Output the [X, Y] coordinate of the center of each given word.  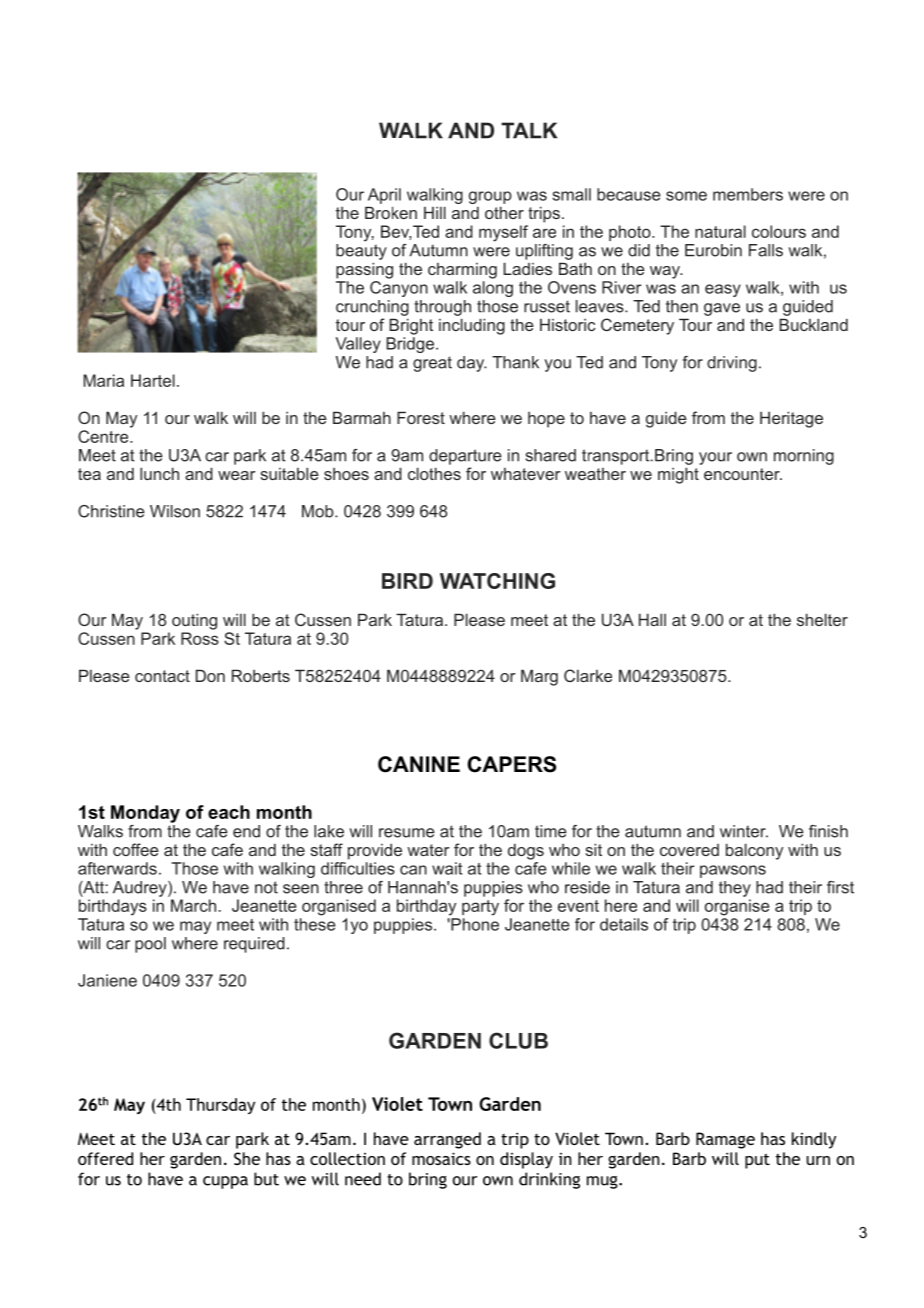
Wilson [175, 511]
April [384, 196]
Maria [103, 380]
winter [744, 831]
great [432, 364]
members [748, 194]
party [480, 908]
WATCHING [497, 581]
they [735, 889]
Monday [145, 814]
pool [150, 945]
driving [732, 364]
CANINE [419, 764]
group [490, 197]
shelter [822, 619]
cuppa [225, 1182]
